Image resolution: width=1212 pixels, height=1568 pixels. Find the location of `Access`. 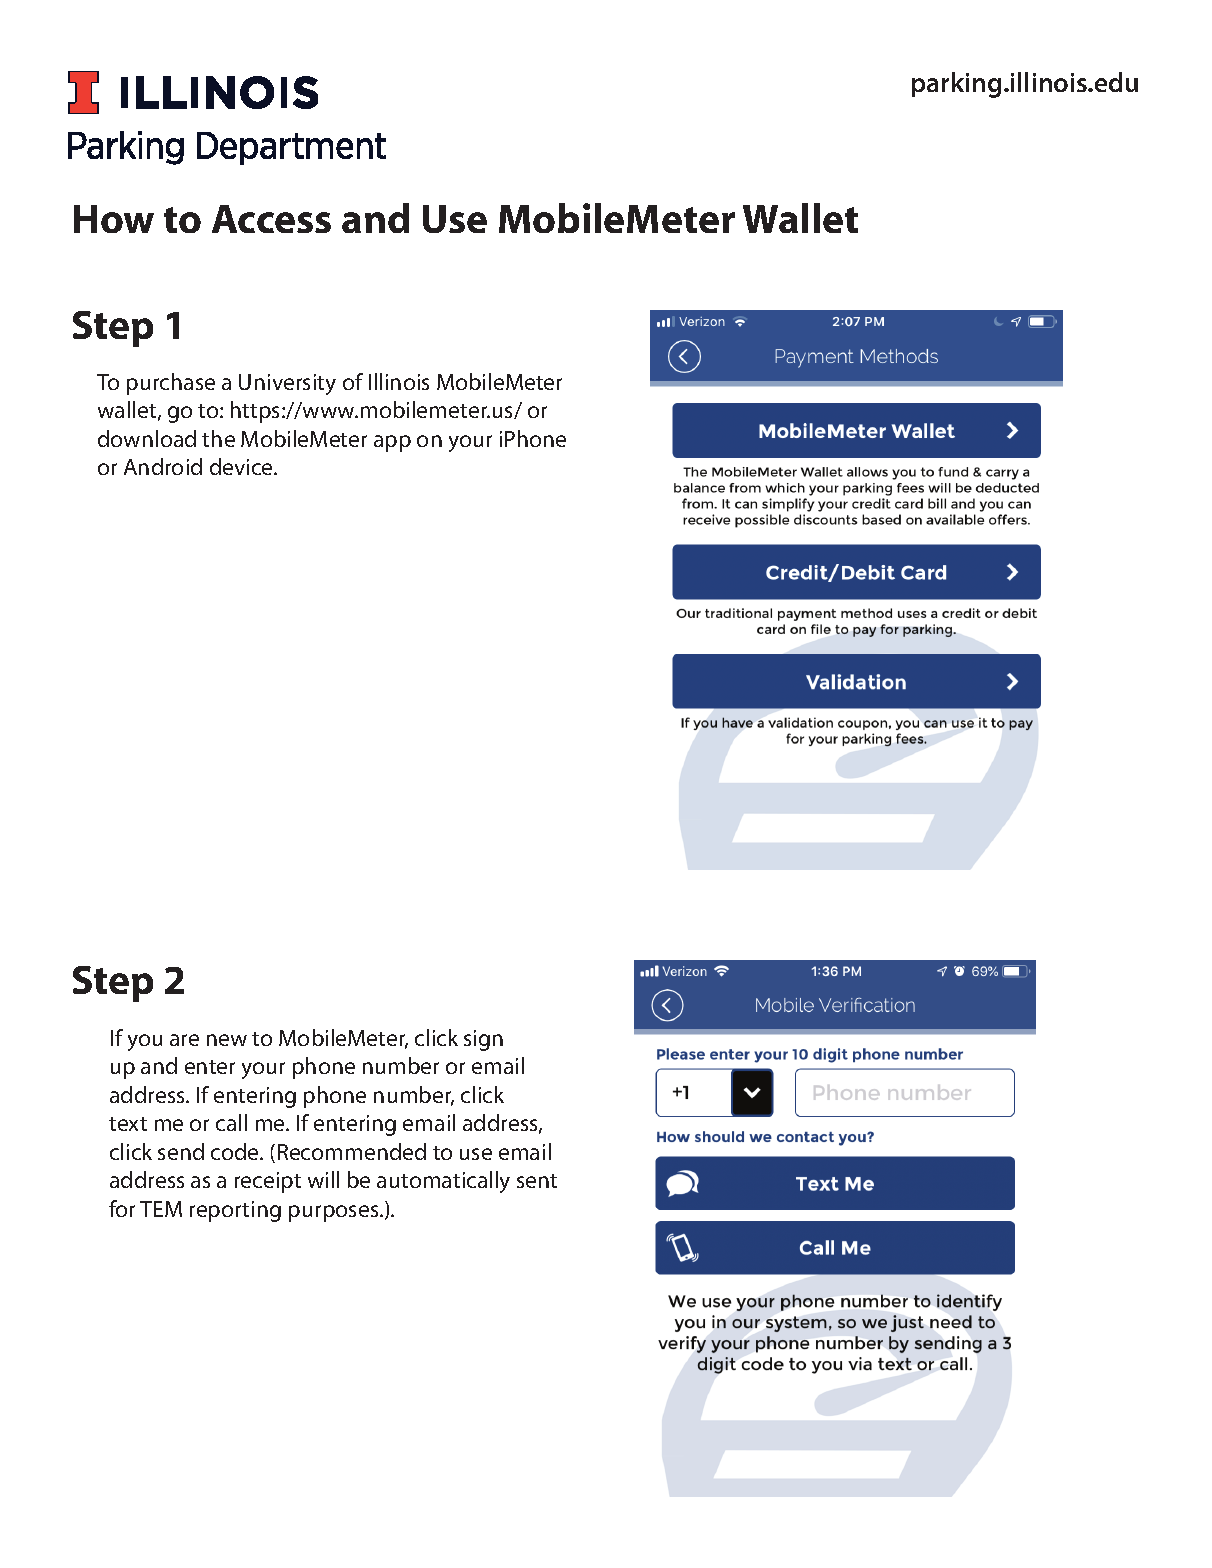

Access is located at coordinates (271, 219).
